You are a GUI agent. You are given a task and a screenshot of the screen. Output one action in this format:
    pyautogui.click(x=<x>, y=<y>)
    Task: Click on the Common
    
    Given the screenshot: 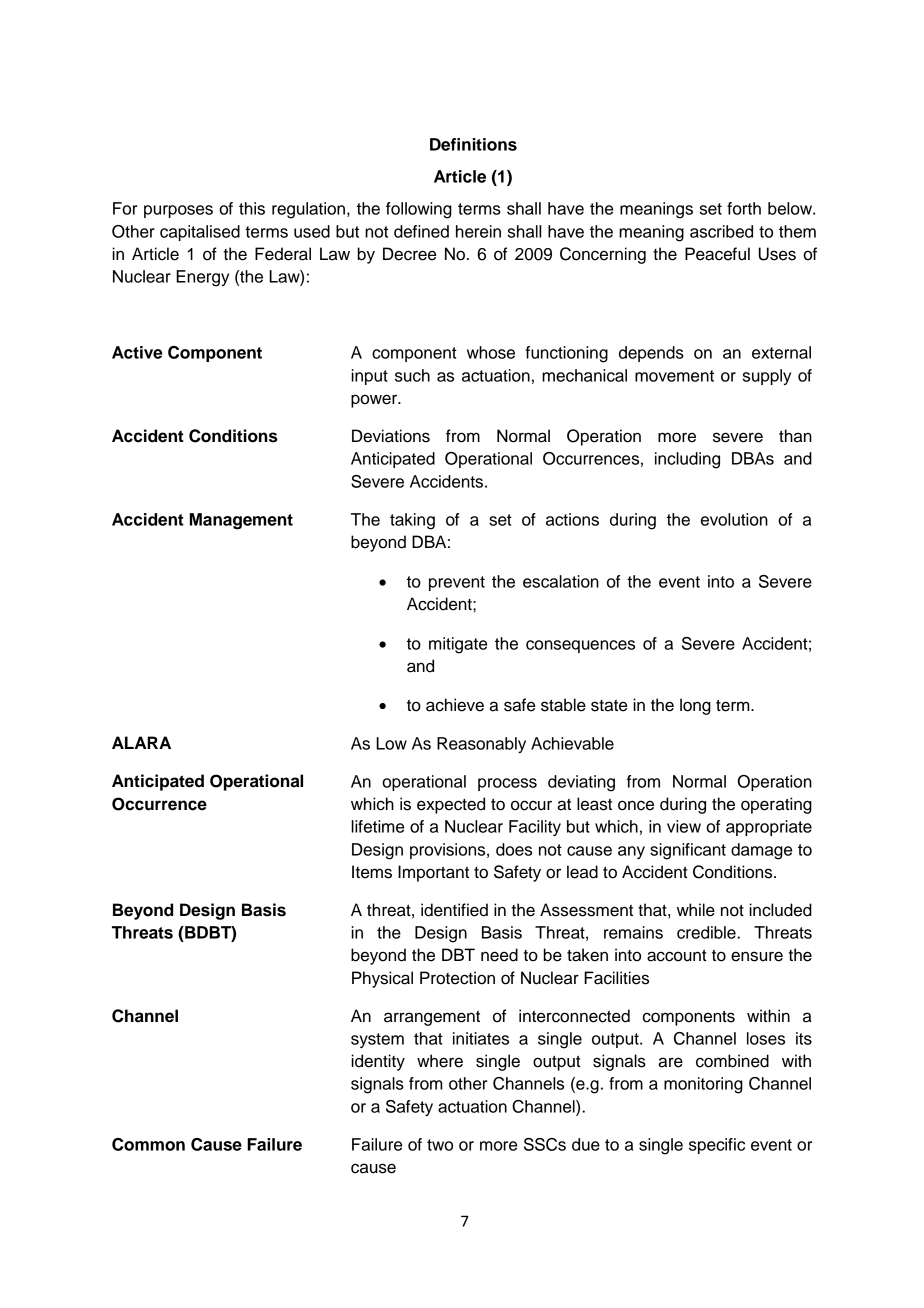 What is the action you would take?
    pyautogui.click(x=148, y=1144)
